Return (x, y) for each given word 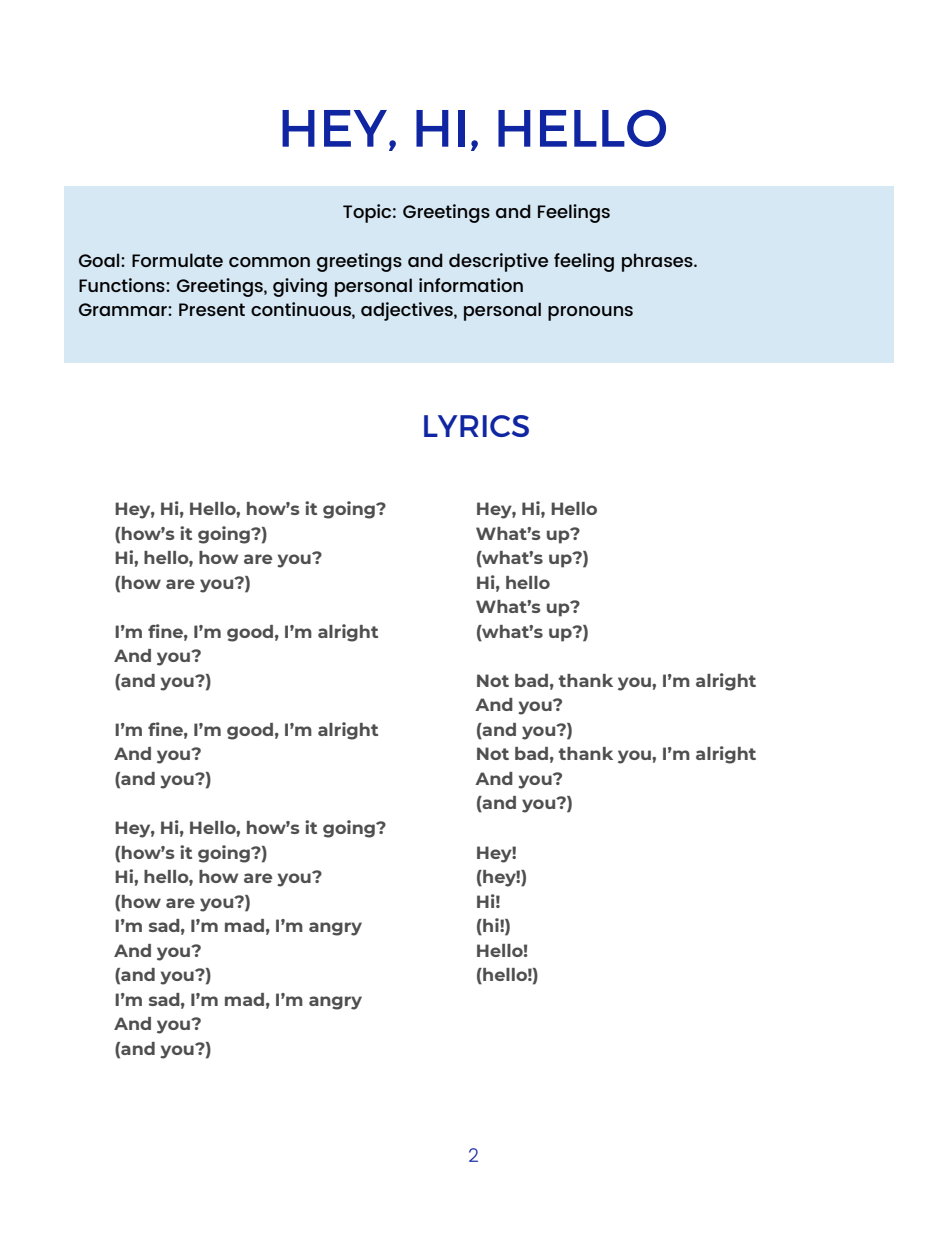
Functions (123, 285)
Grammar (124, 309)
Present (212, 309)
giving (300, 287)
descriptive (498, 262)
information (471, 285)
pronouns (590, 313)
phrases (658, 262)
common (269, 262)
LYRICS (476, 426)
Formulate (177, 260)
